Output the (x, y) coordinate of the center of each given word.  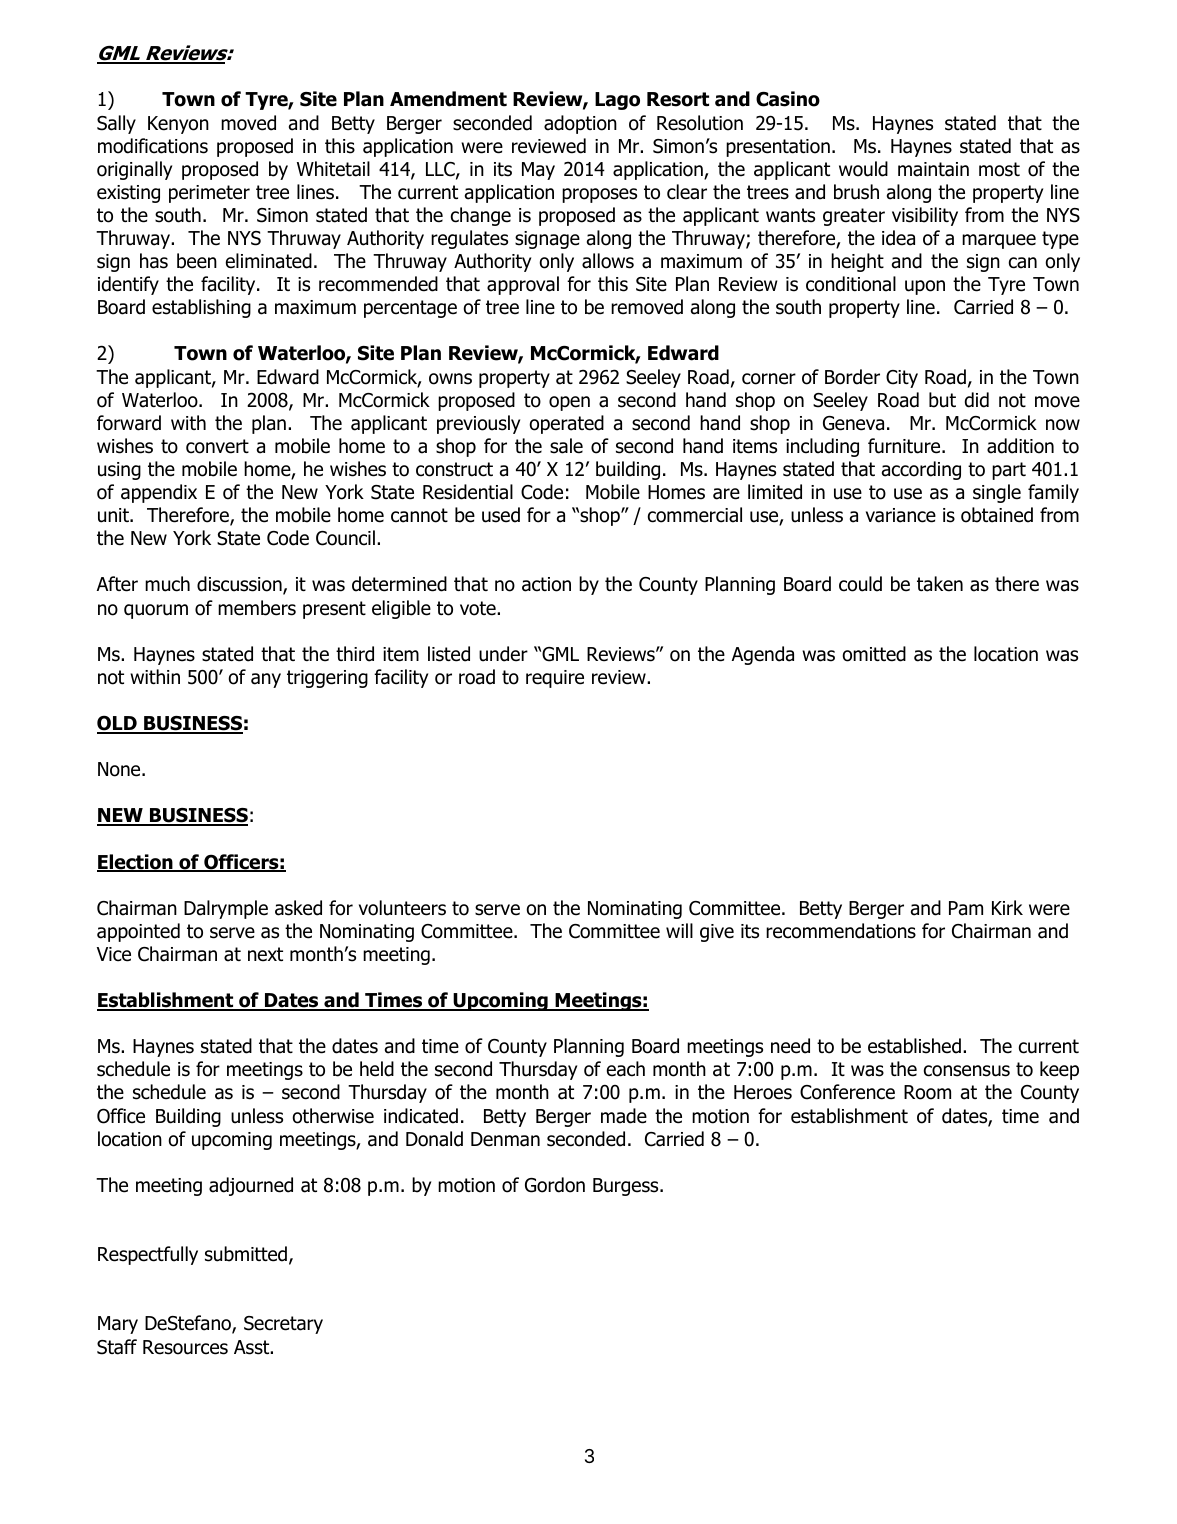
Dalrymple (226, 909)
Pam (966, 908)
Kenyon (178, 125)
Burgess (627, 1187)
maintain (933, 169)
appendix (159, 493)
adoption (580, 124)
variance (901, 515)
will (679, 930)
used (501, 515)
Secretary (283, 1325)
